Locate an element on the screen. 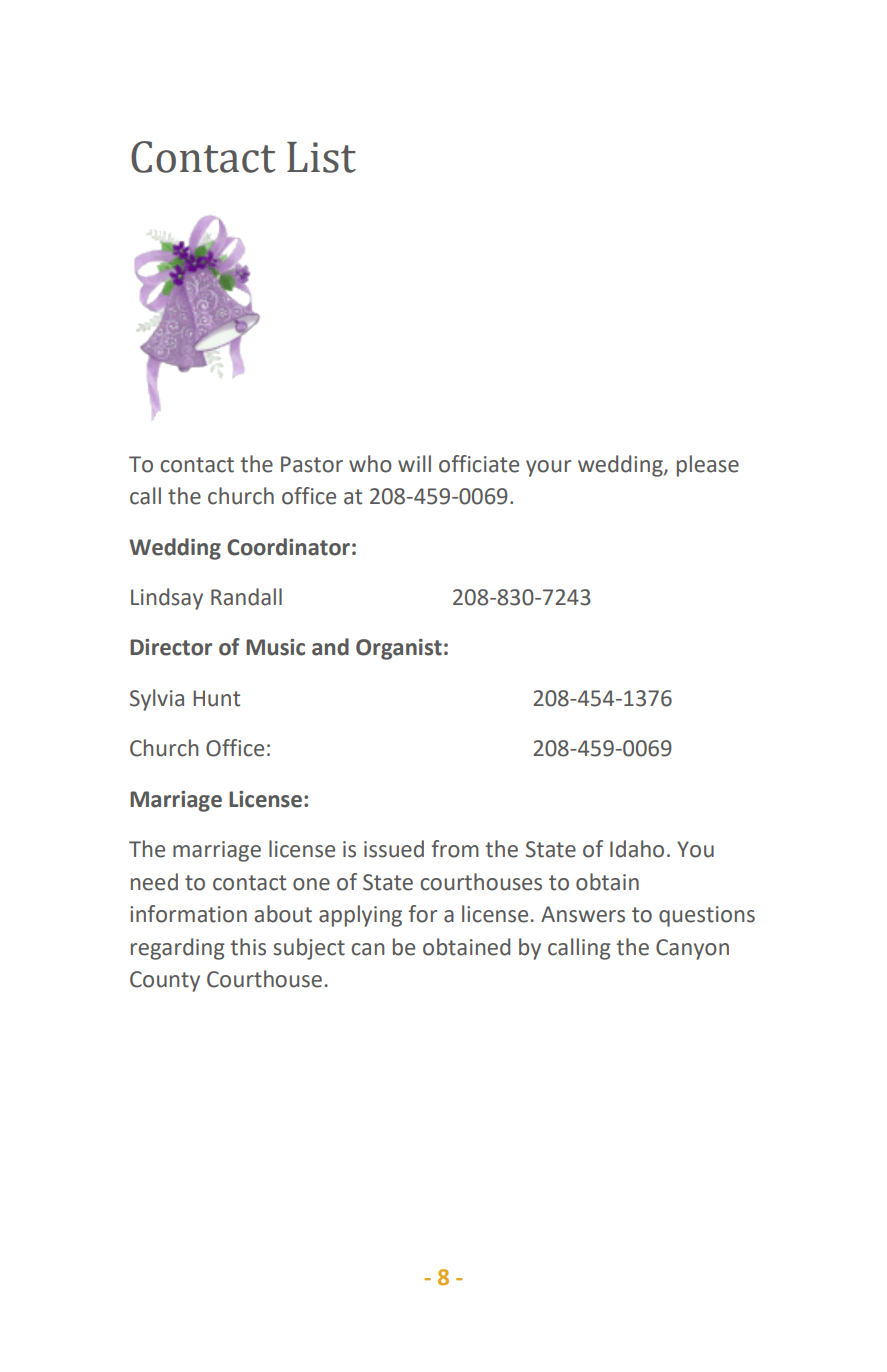 The image size is (887, 1372). Answers is located at coordinates (583, 914).
